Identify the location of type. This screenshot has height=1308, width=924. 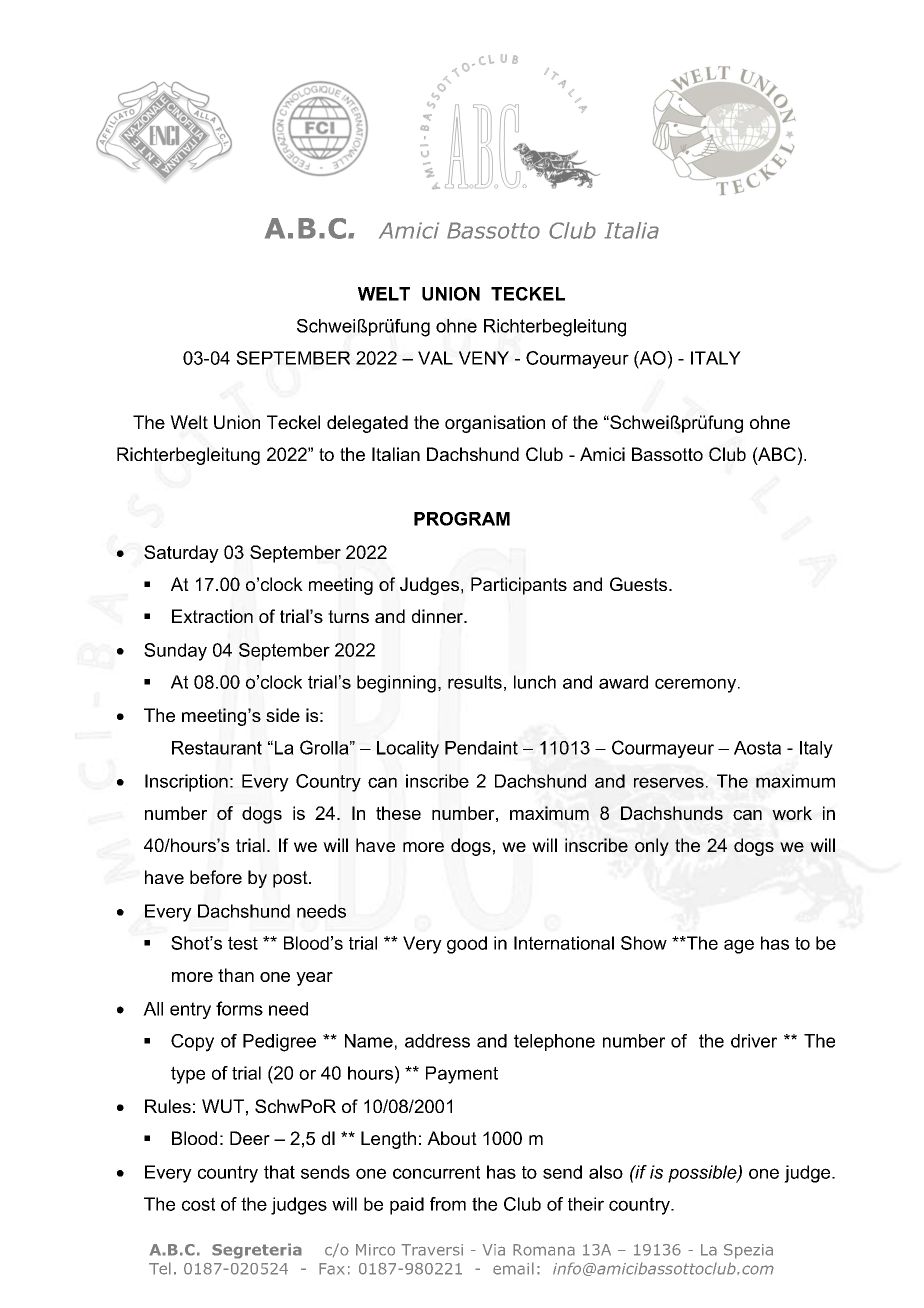
(188, 1075).
